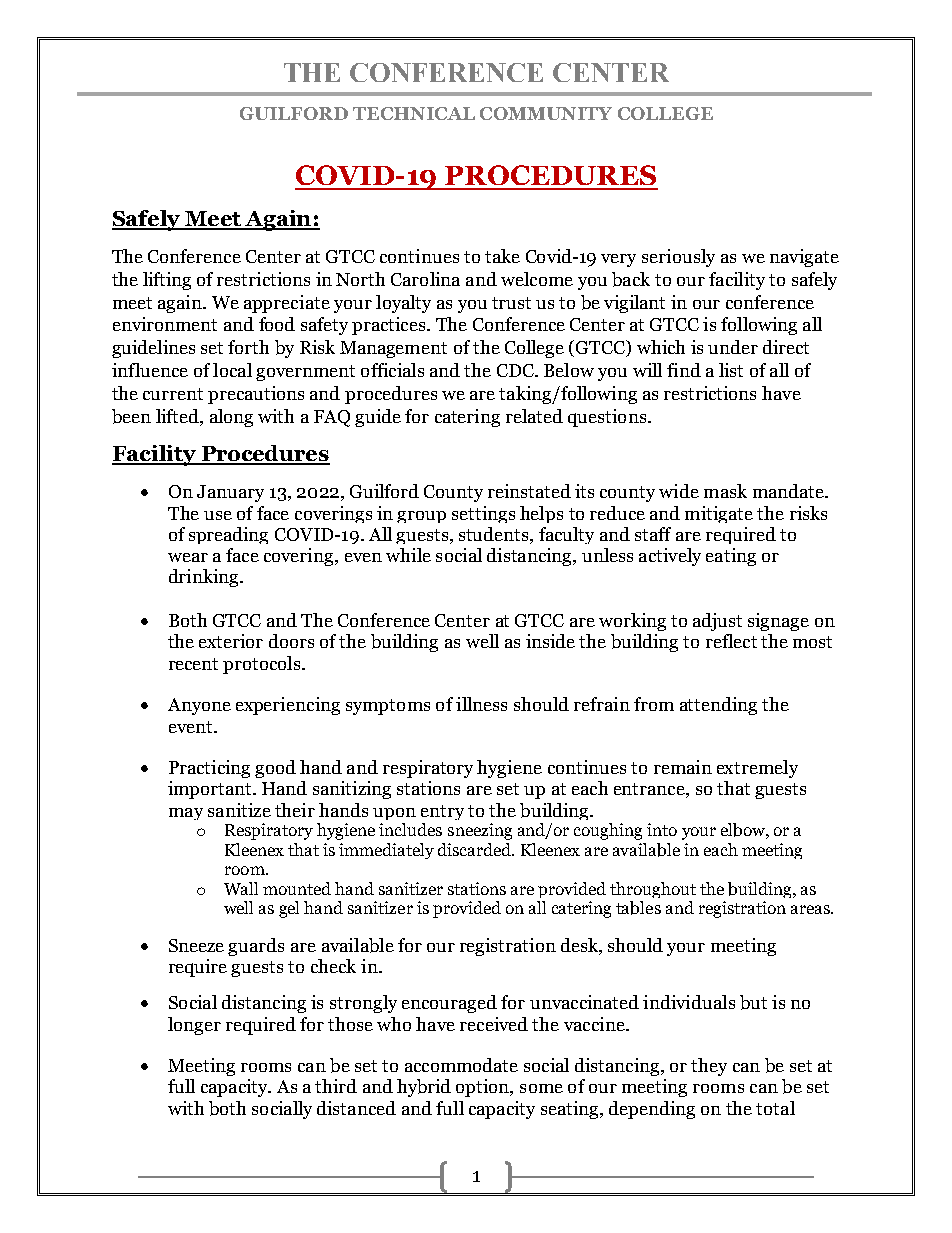  What do you see at coordinates (484, 1088) in the screenshot?
I see `option` at bounding box center [484, 1088].
